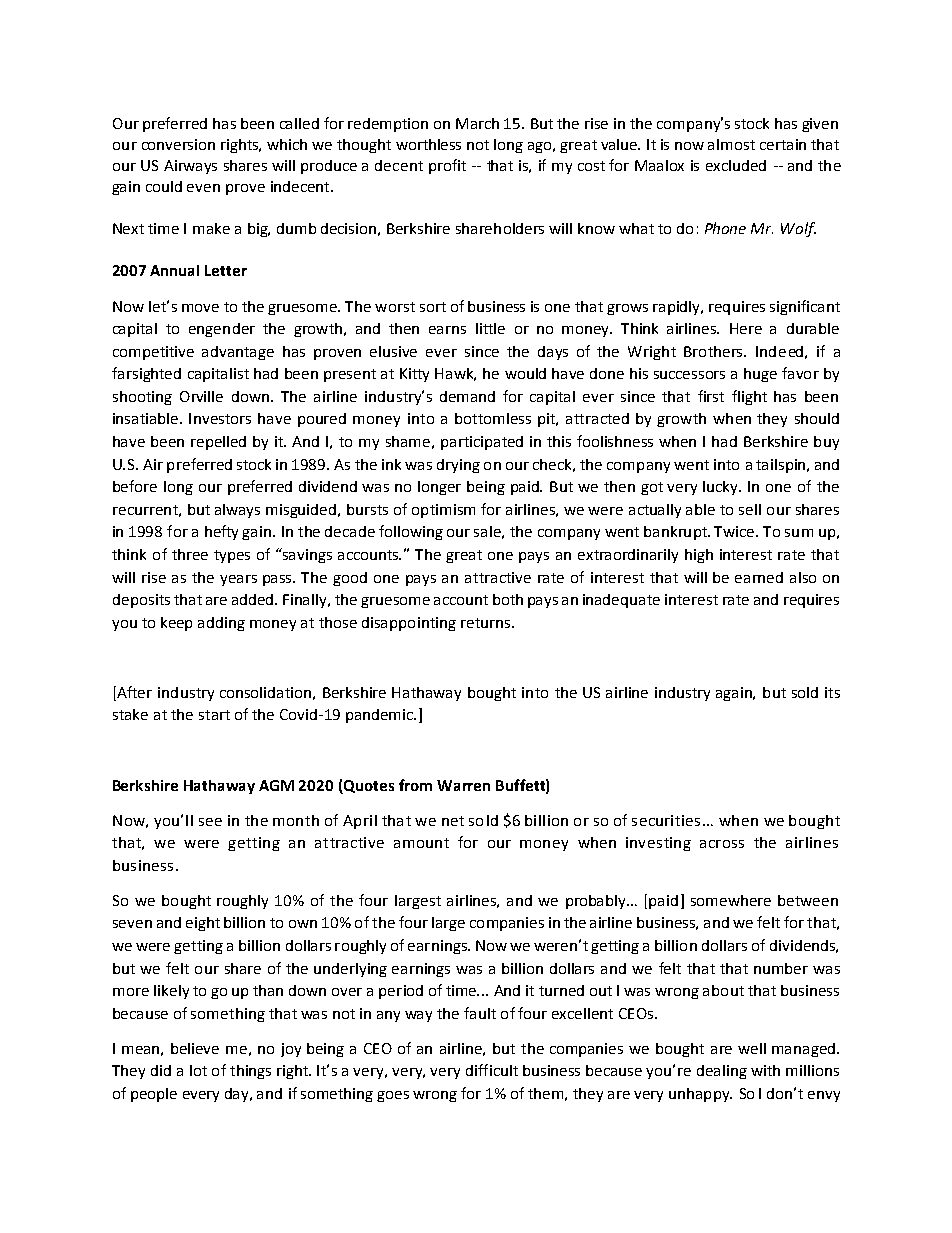 This page has height=1233, width=952. Describe the element at coordinates (222, 330) in the page. I see `engender` at that location.
